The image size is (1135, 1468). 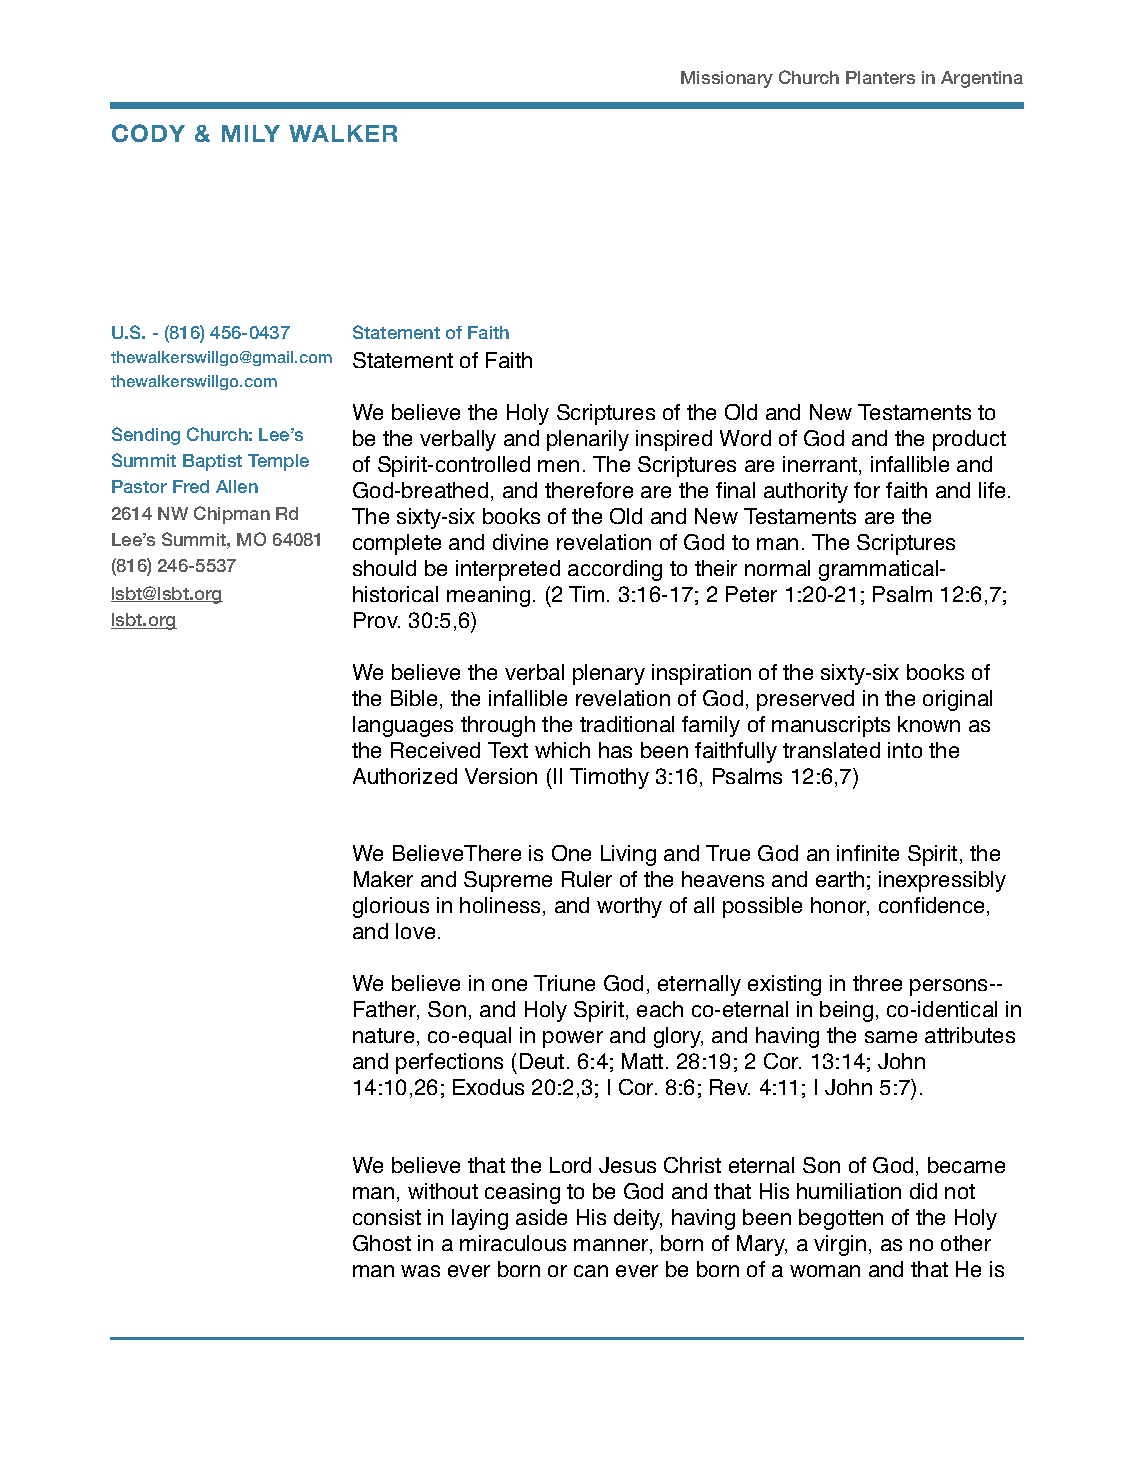 What do you see at coordinates (146, 436) in the screenshot?
I see `Sending` at bounding box center [146, 436].
